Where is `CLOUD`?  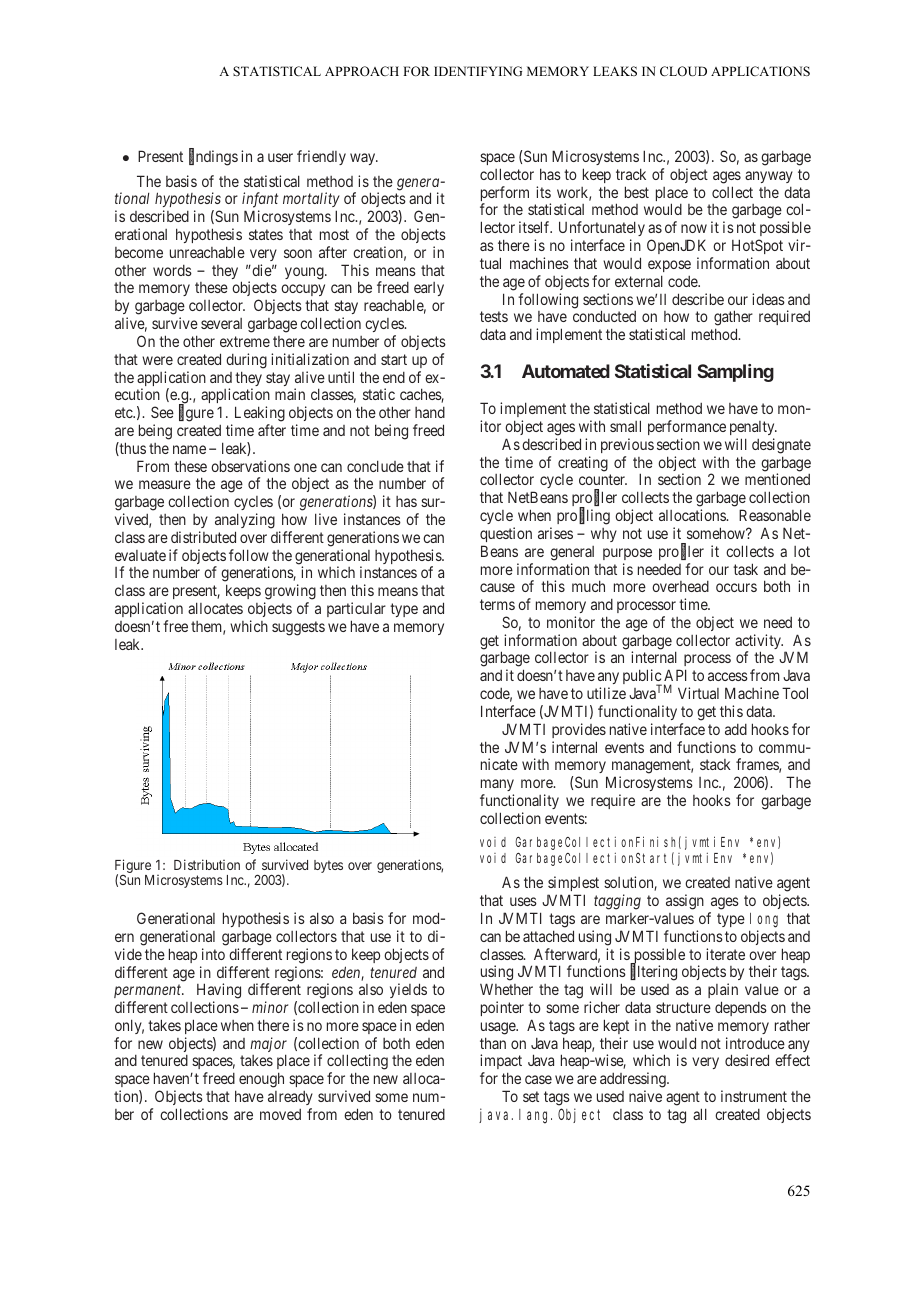
CLOUD is located at coordinates (683, 71).
